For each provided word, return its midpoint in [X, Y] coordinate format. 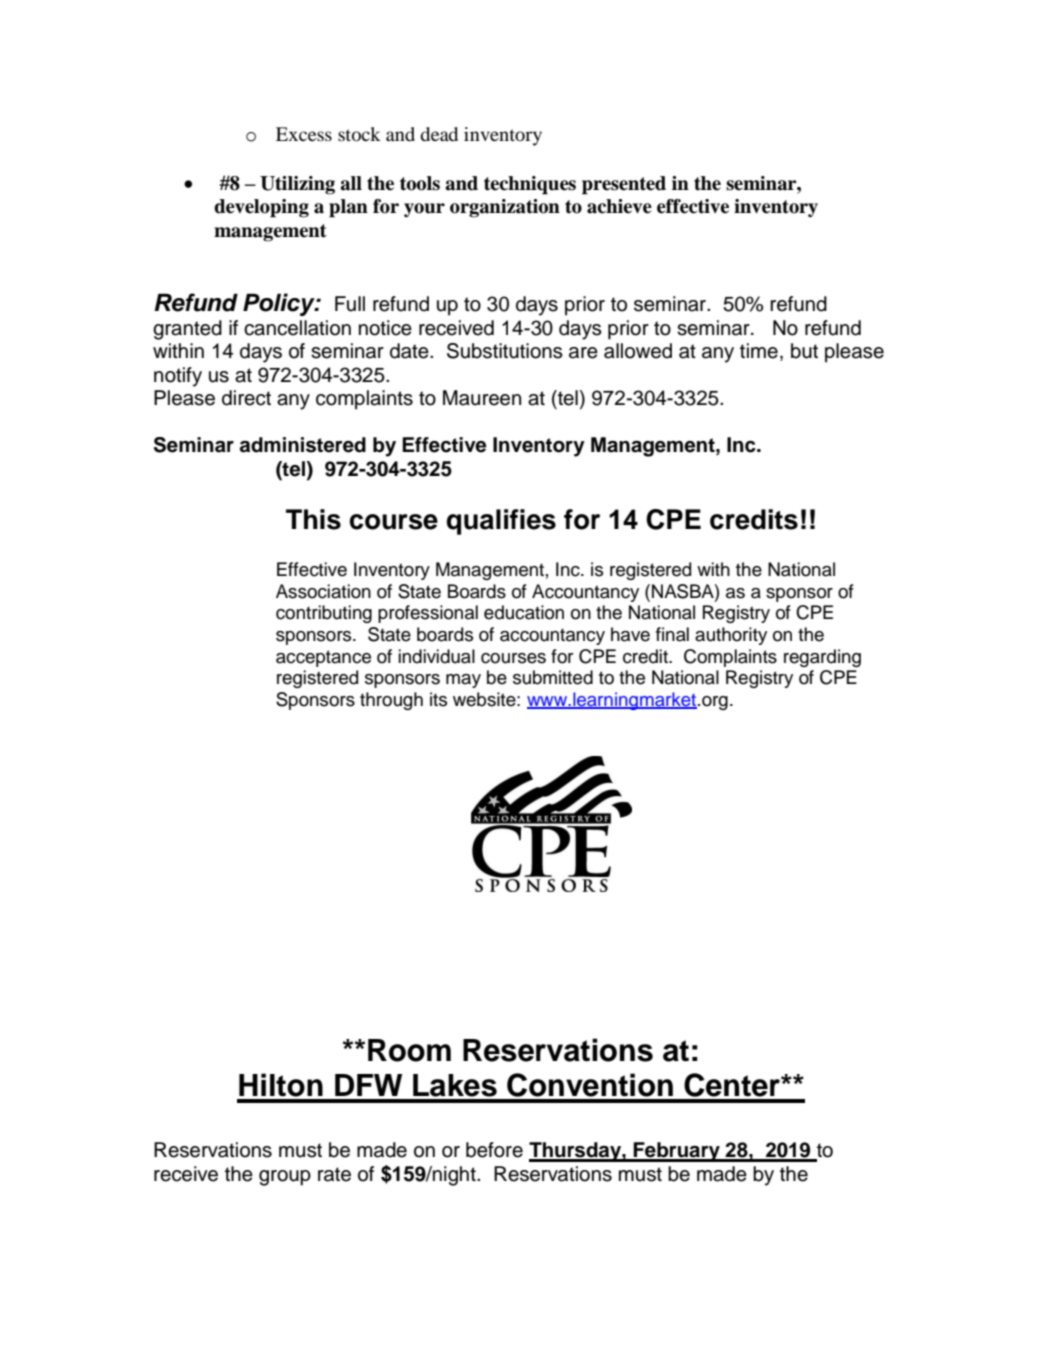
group [285, 1178]
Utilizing [297, 185]
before [494, 1150]
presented [624, 185]
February [677, 1152]
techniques [530, 185]
